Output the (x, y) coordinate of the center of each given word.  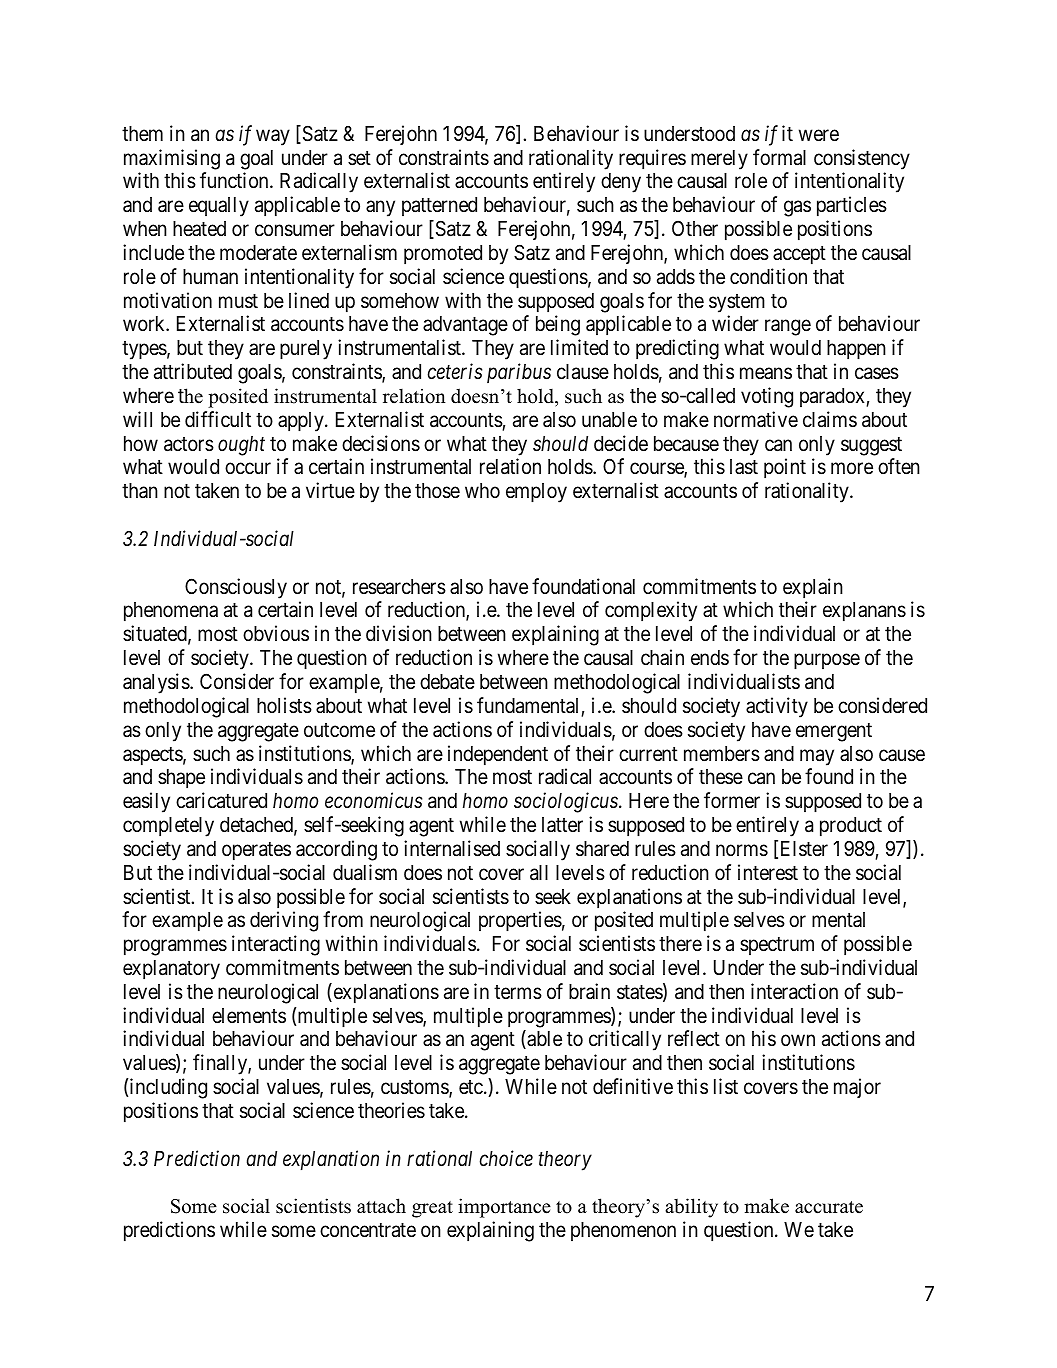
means (766, 374)
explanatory (171, 970)
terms (518, 992)
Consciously (236, 588)
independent (498, 755)
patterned (439, 206)
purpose (827, 662)
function (235, 180)
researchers (399, 587)
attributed (193, 371)
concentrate (368, 1230)
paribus (519, 373)
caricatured (221, 800)
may (817, 757)
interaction (794, 991)
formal (779, 157)
